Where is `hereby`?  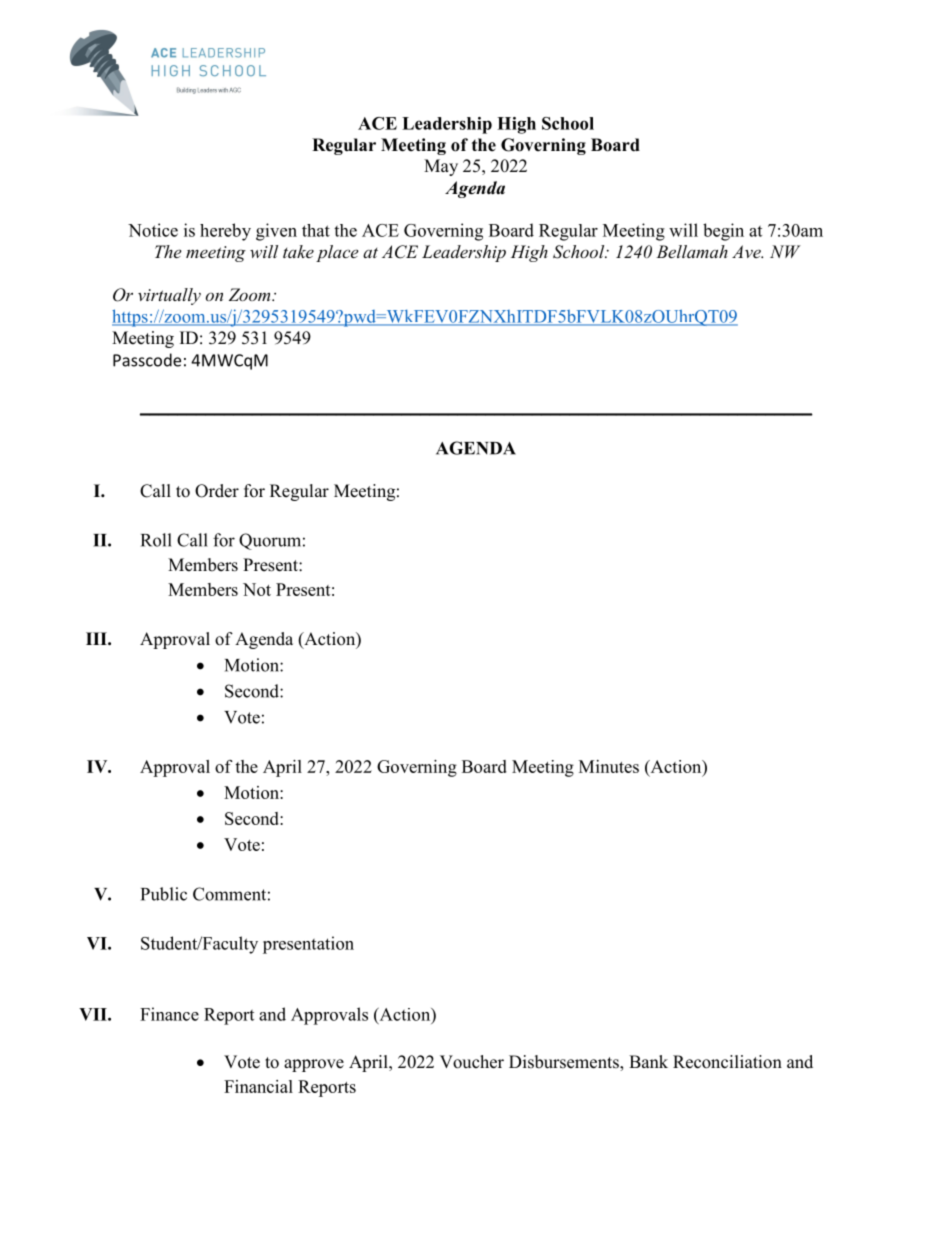 hereby is located at coordinates (225, 232).
